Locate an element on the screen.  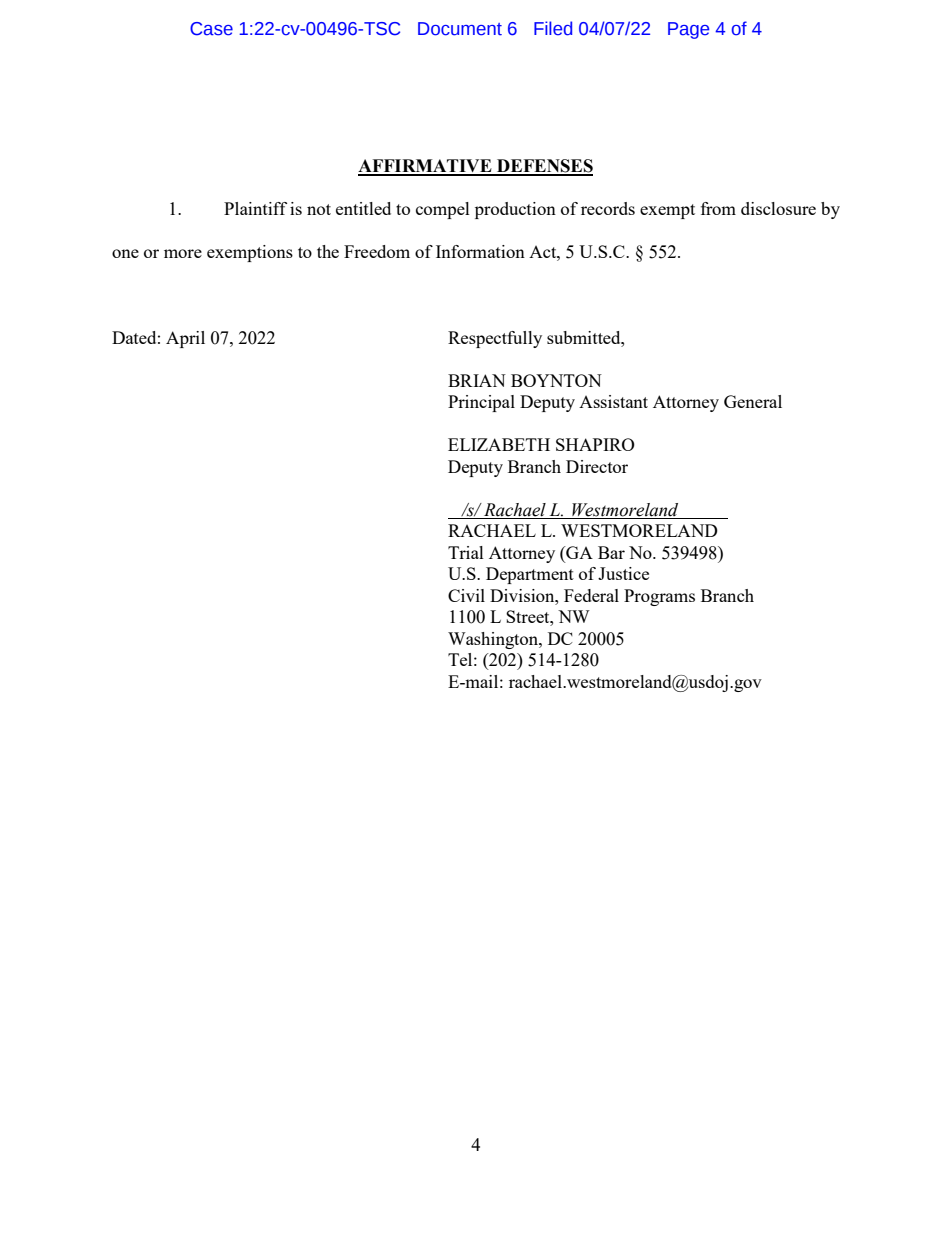
Civil is located at coordinates (466, 595).
